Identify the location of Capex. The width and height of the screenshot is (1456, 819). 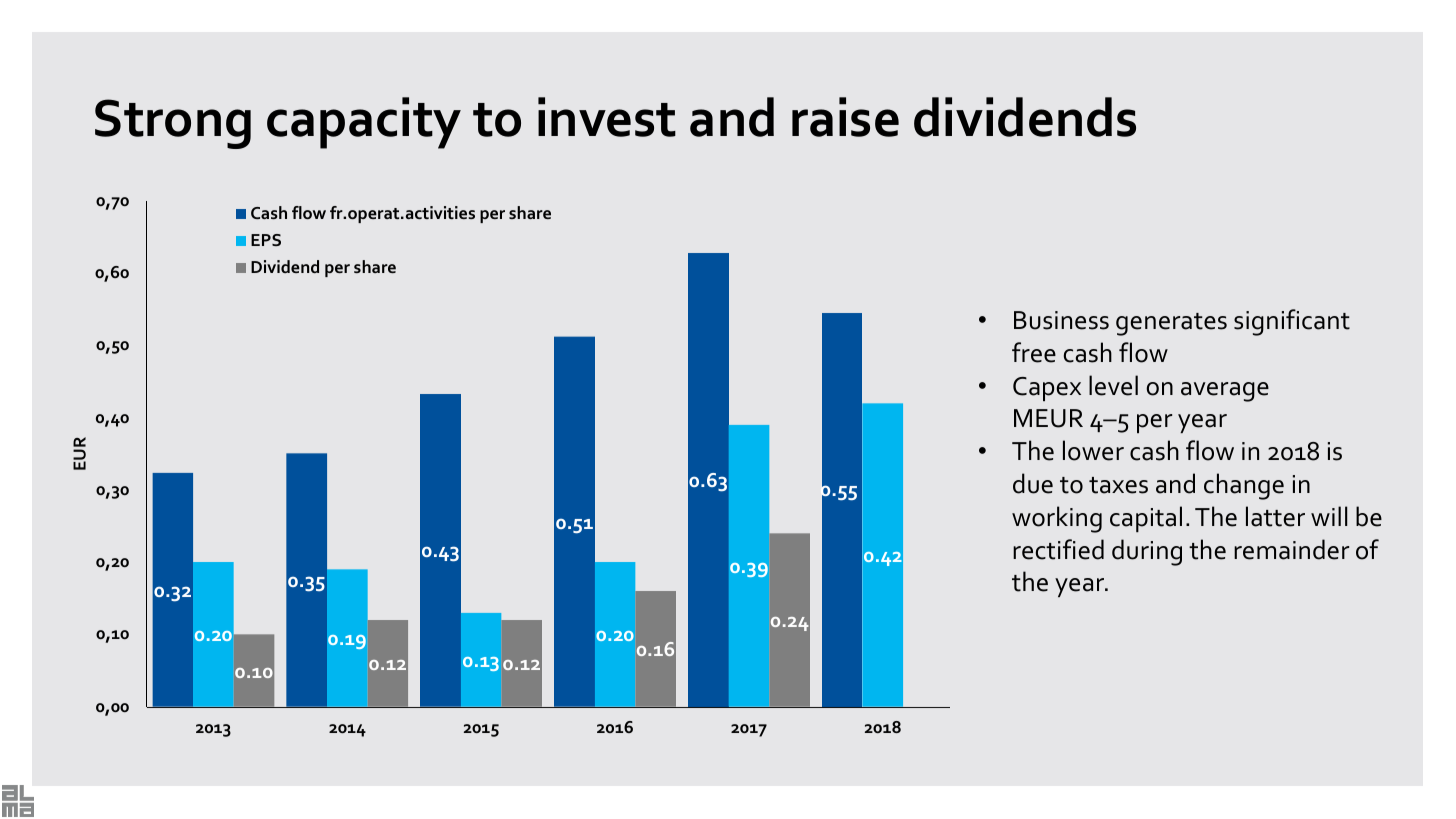
(1047, 389).
